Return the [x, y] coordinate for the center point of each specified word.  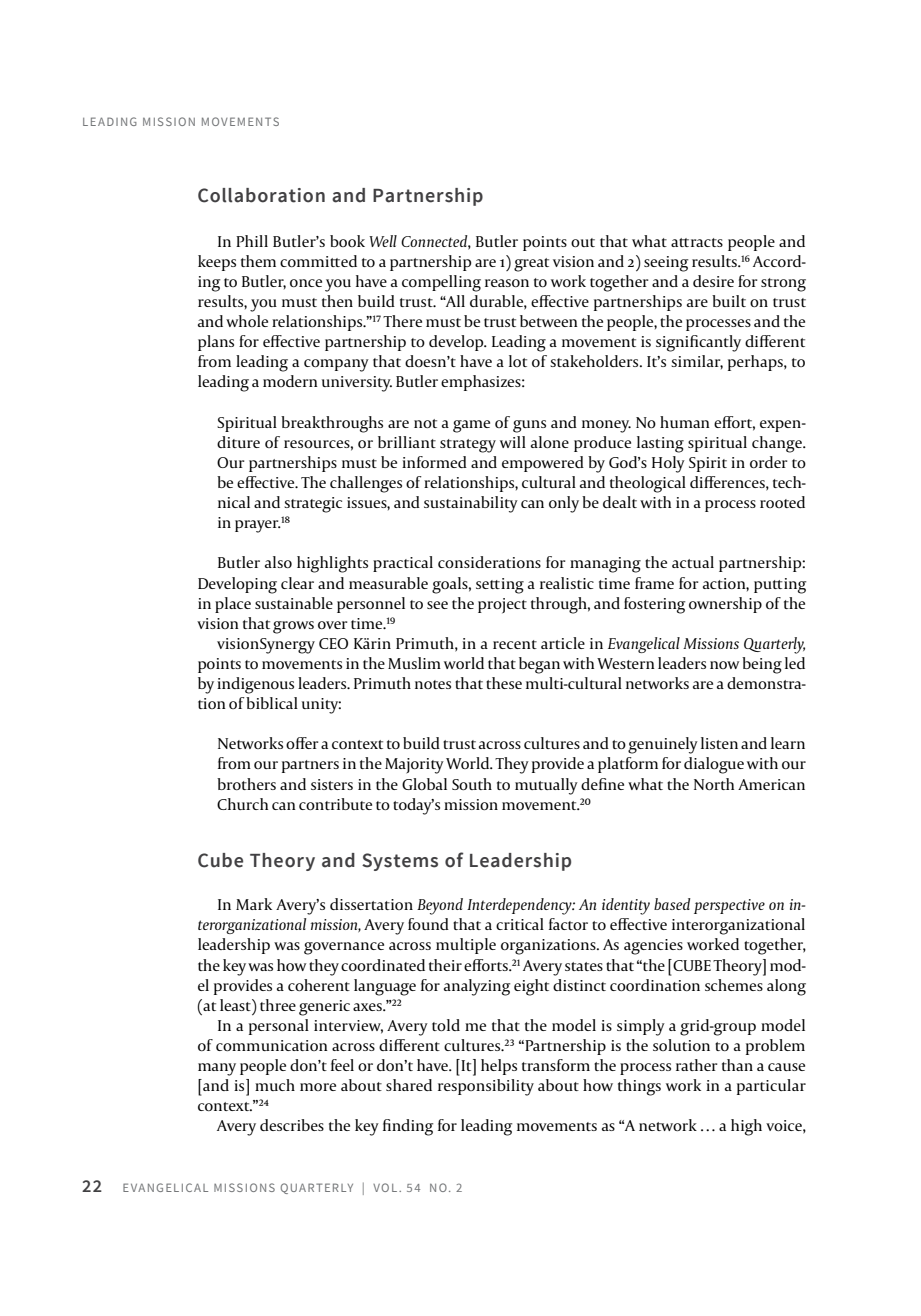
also [278, 562]
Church [242, 804]
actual [693, 562]
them [258, 261]
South [472, 784]
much [275, 1085]
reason [507, 283]
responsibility [486, 1087]
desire [713, 281]
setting [500, 586]
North [714, 784]
